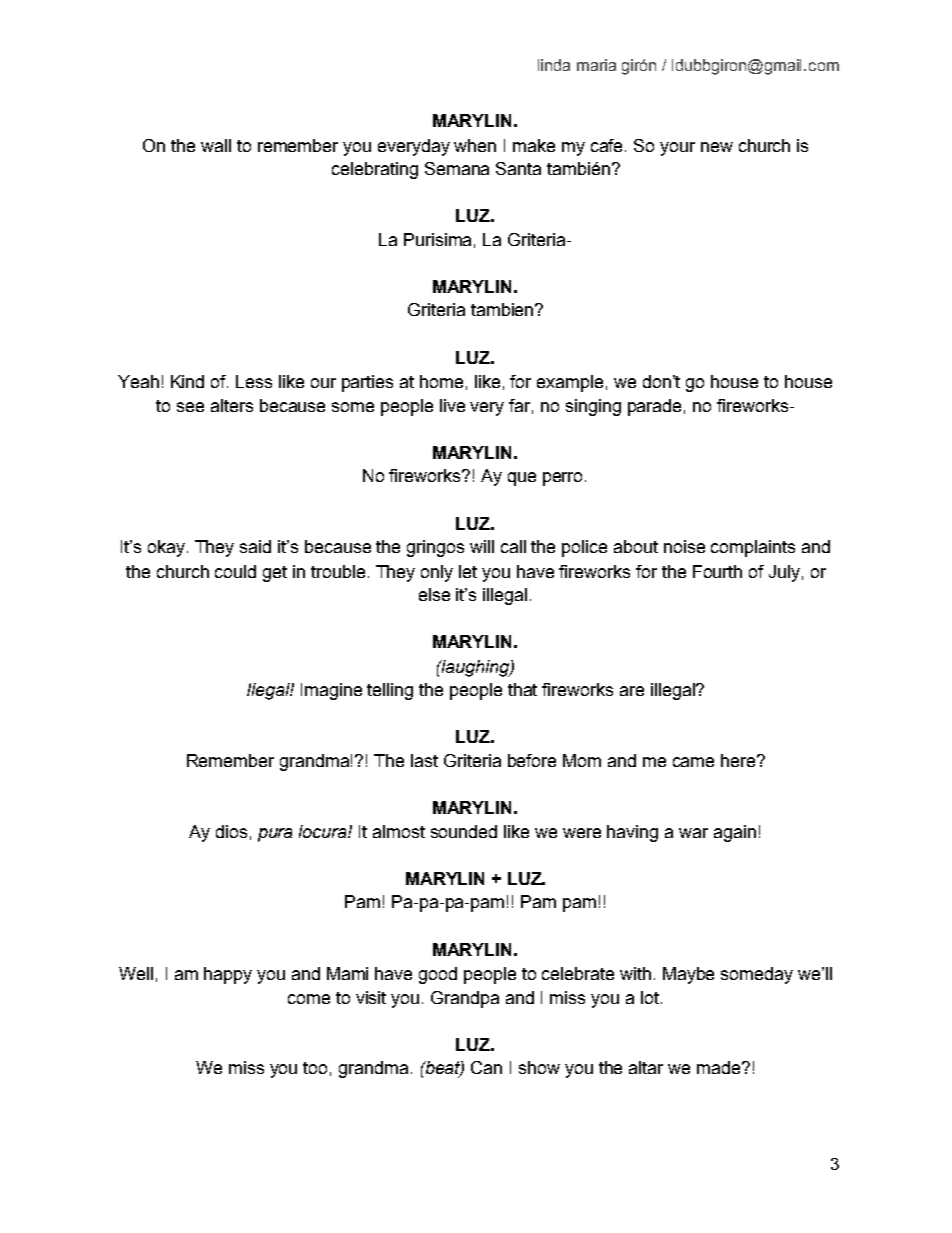 This screenshot has width=952, height=1233. What do you see at coordinates (331, 691) in the screenshot?
I see `Imagine` at bounding box center [331, 691].
